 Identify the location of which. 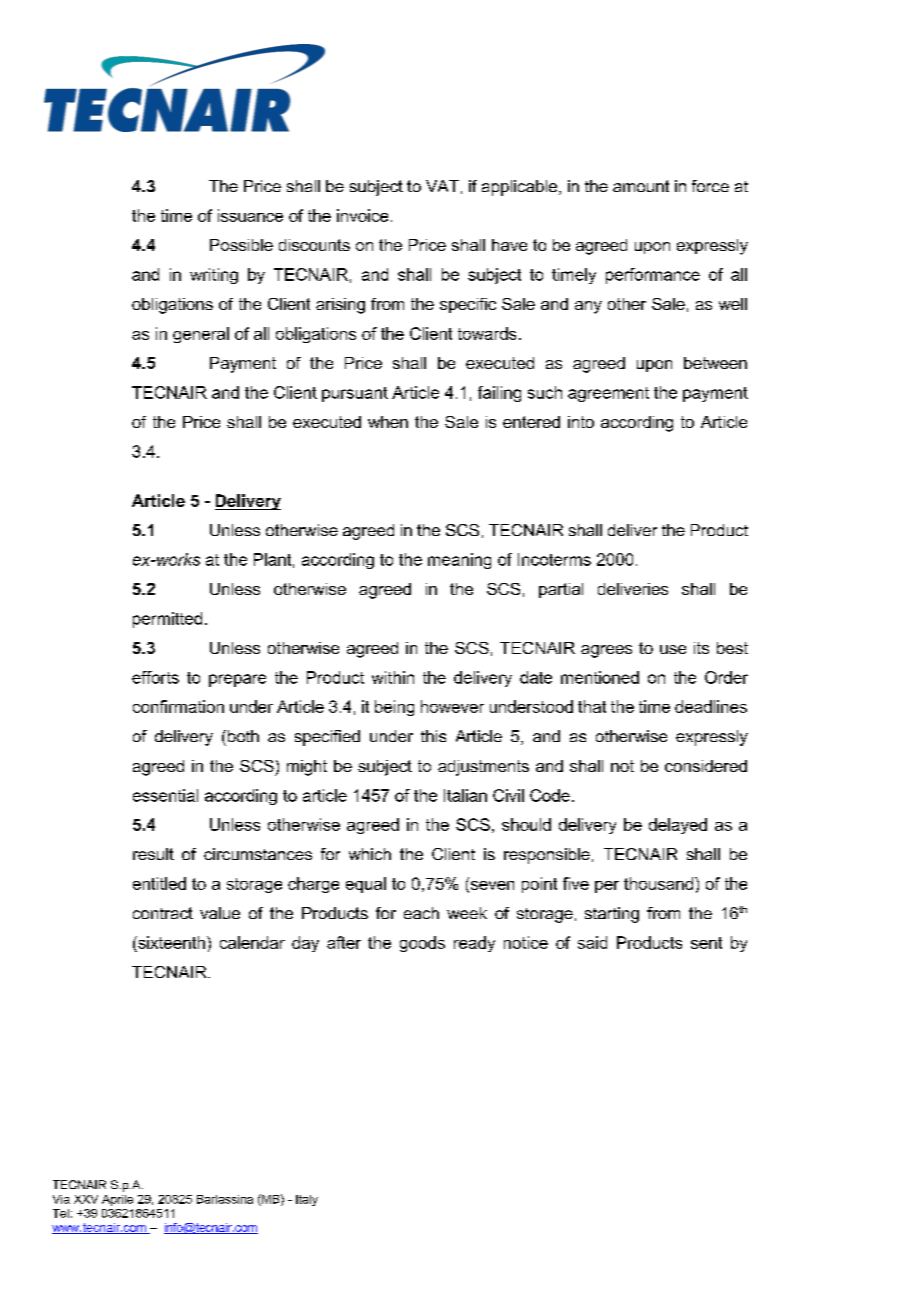
(370, 854).
